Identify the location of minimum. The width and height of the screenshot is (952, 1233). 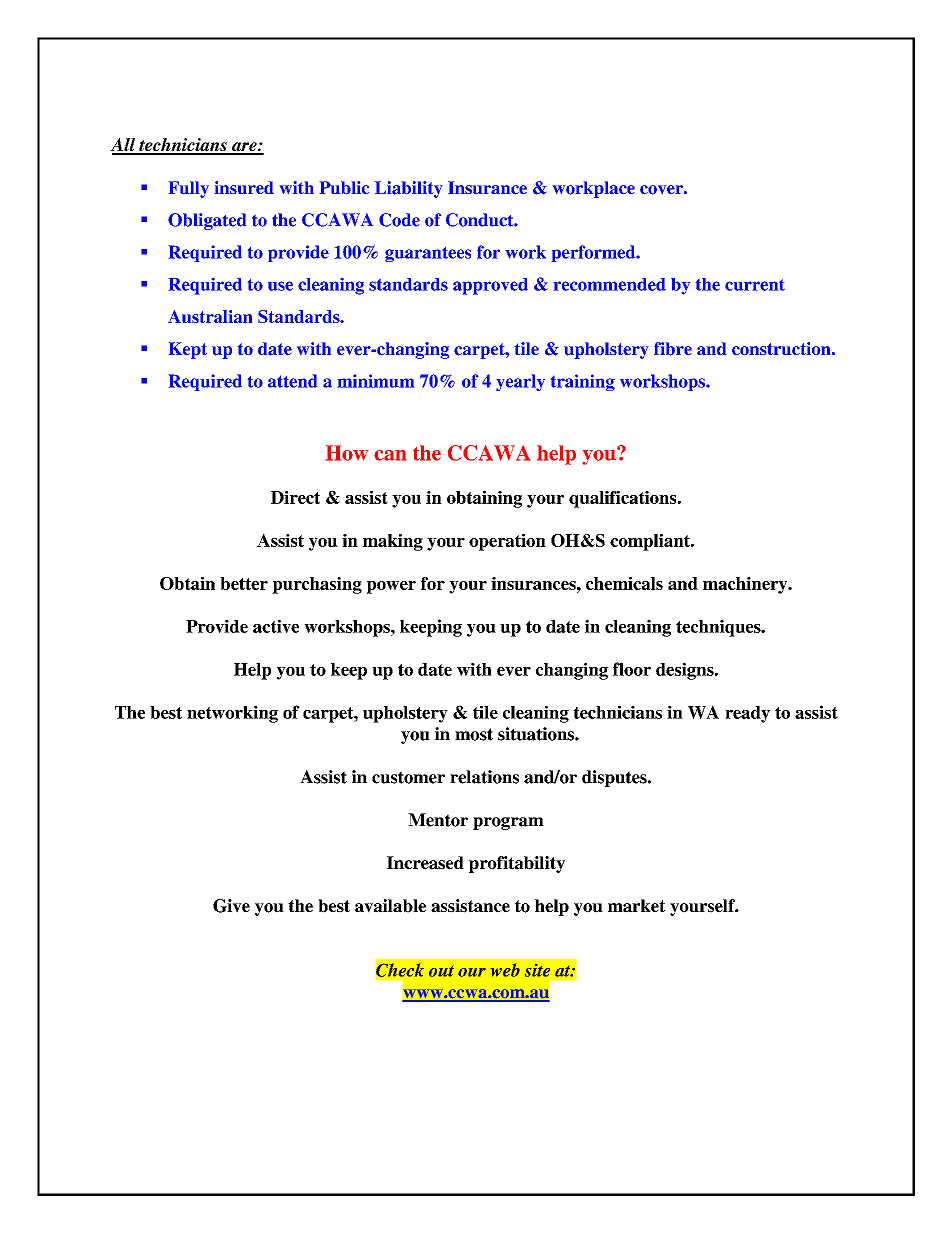
(376, 381).
